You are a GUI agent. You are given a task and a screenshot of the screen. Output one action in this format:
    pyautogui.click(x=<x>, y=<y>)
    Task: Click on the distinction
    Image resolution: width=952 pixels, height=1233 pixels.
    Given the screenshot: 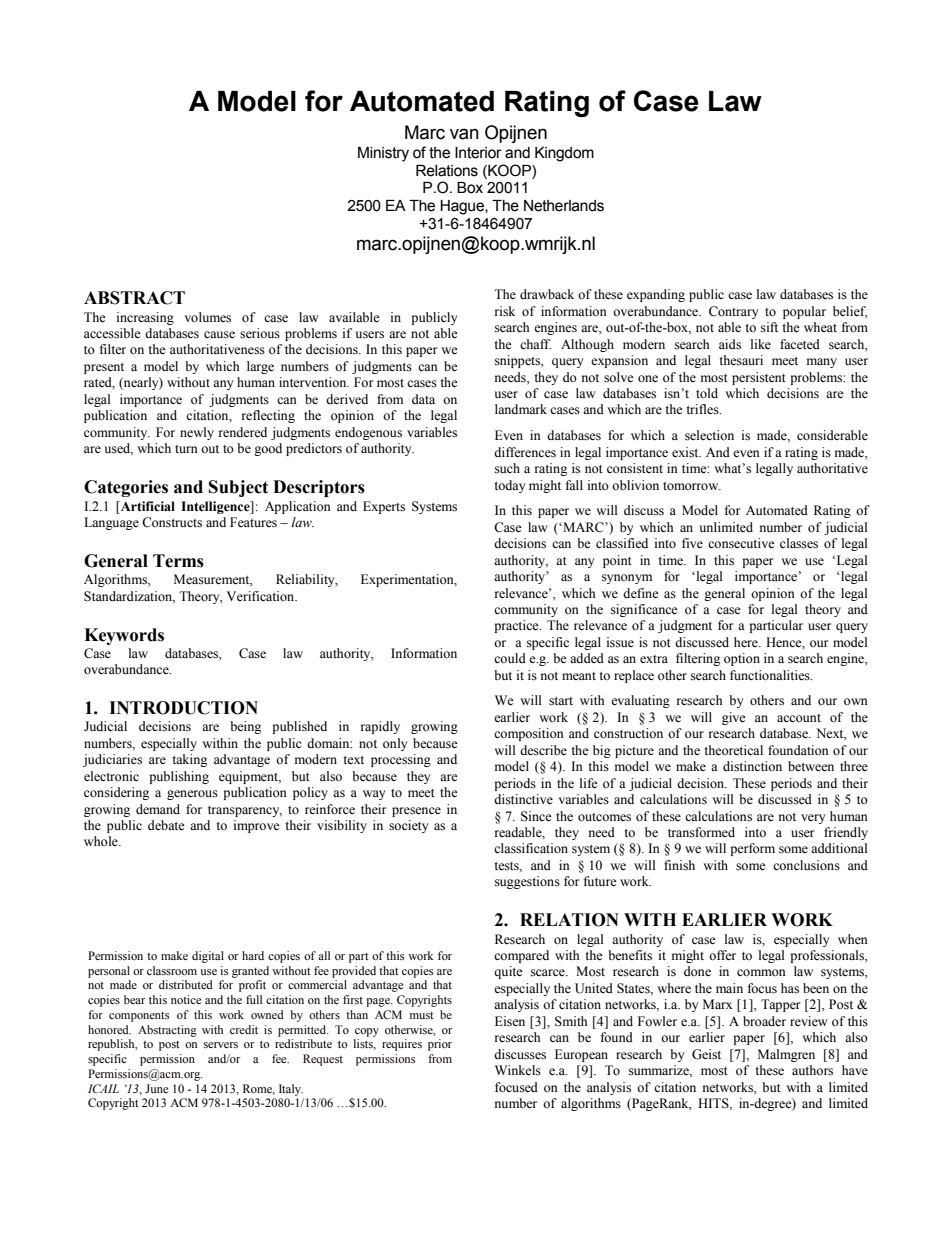 What is the action you would take?
    pyautogui.click(x=752, y=766)
